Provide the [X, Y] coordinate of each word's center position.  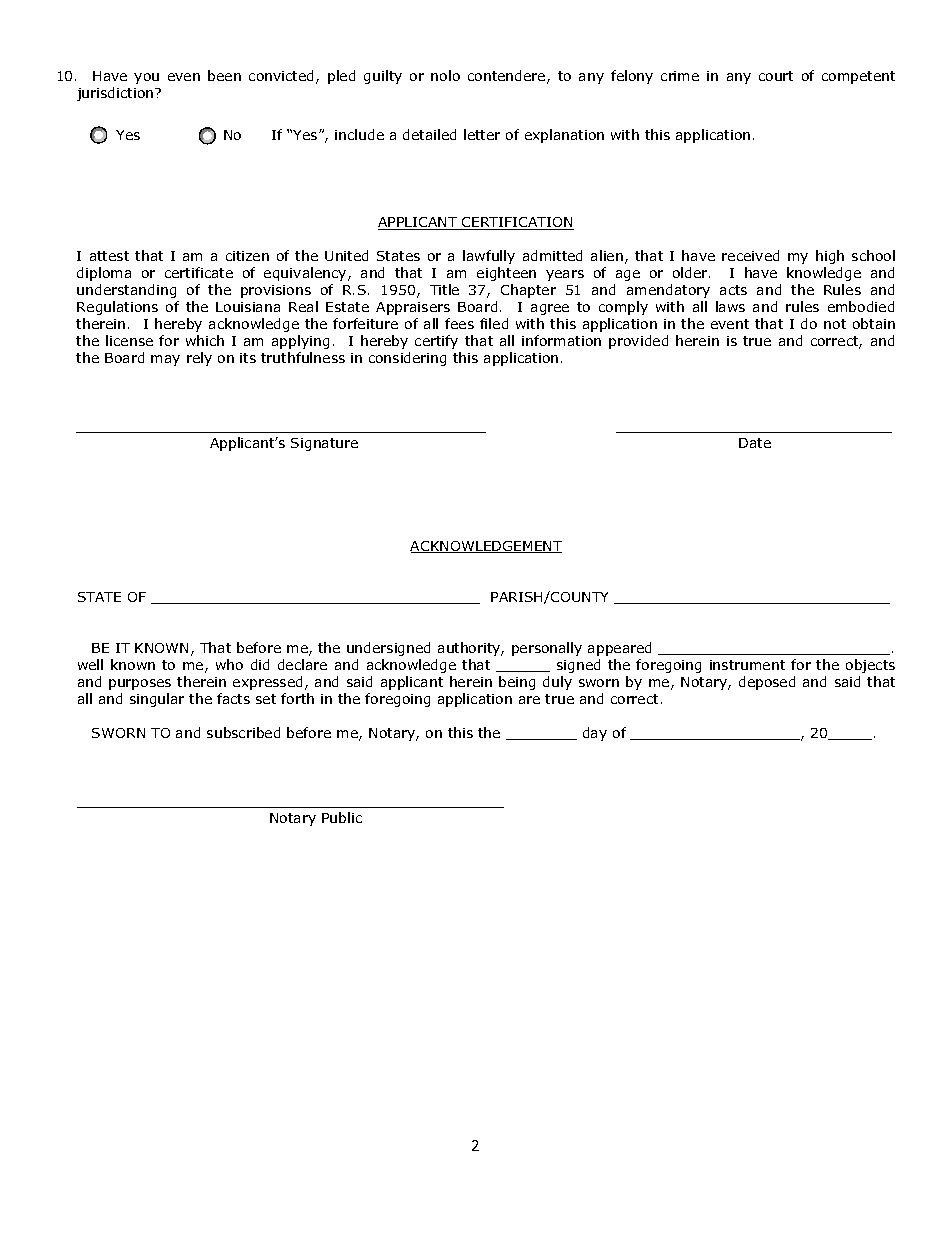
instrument [747, 665]
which [205, 340]
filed [494, 323]
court [776, 76]
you [146, 78]
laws [730, 306]
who [229, 664]
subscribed [243, 732]
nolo [445, 75]
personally [547, 649]
